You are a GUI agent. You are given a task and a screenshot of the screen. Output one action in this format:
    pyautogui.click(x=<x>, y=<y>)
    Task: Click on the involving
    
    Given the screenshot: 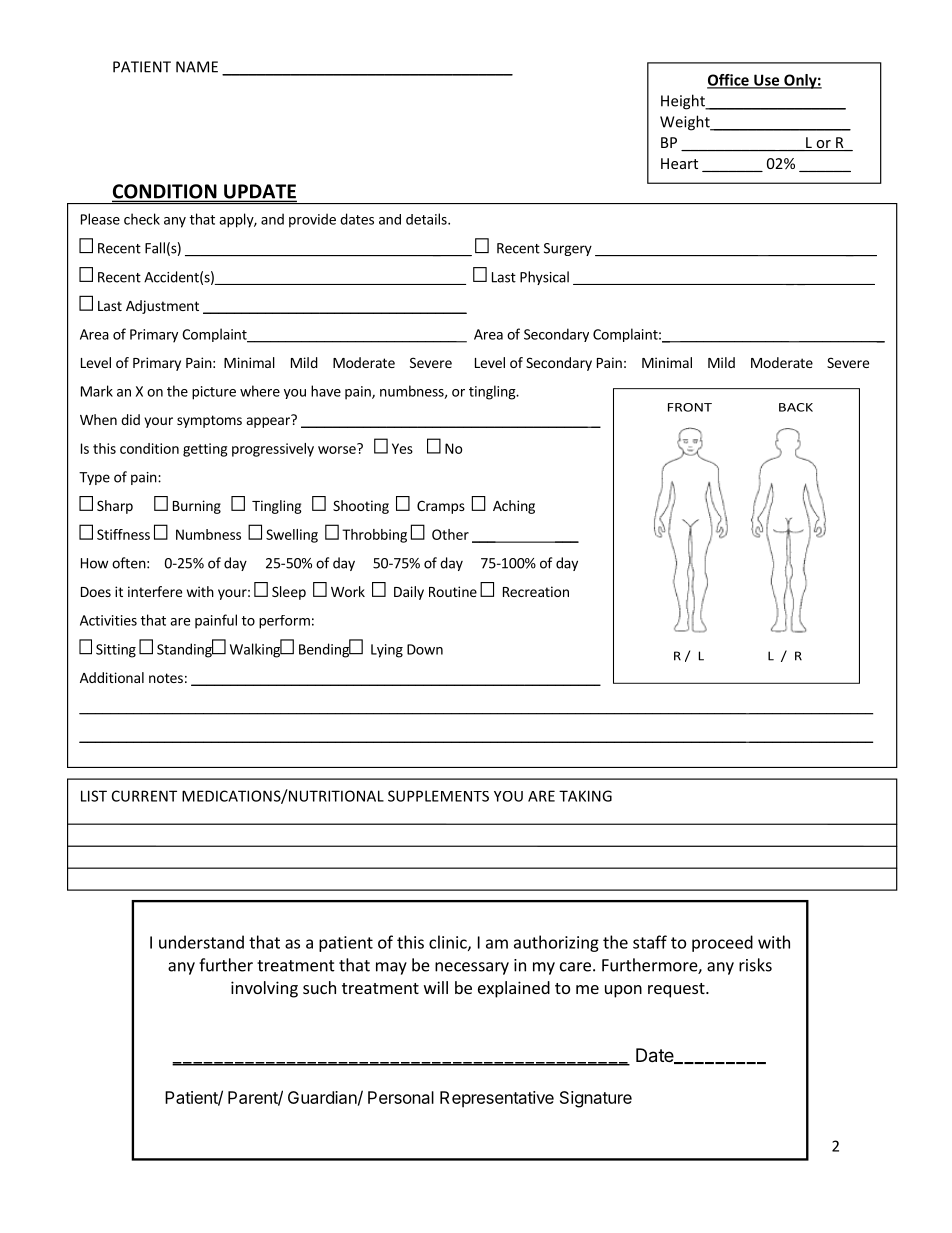 What is the action you would take?
    pyautogui.click(x=264, y=989)
